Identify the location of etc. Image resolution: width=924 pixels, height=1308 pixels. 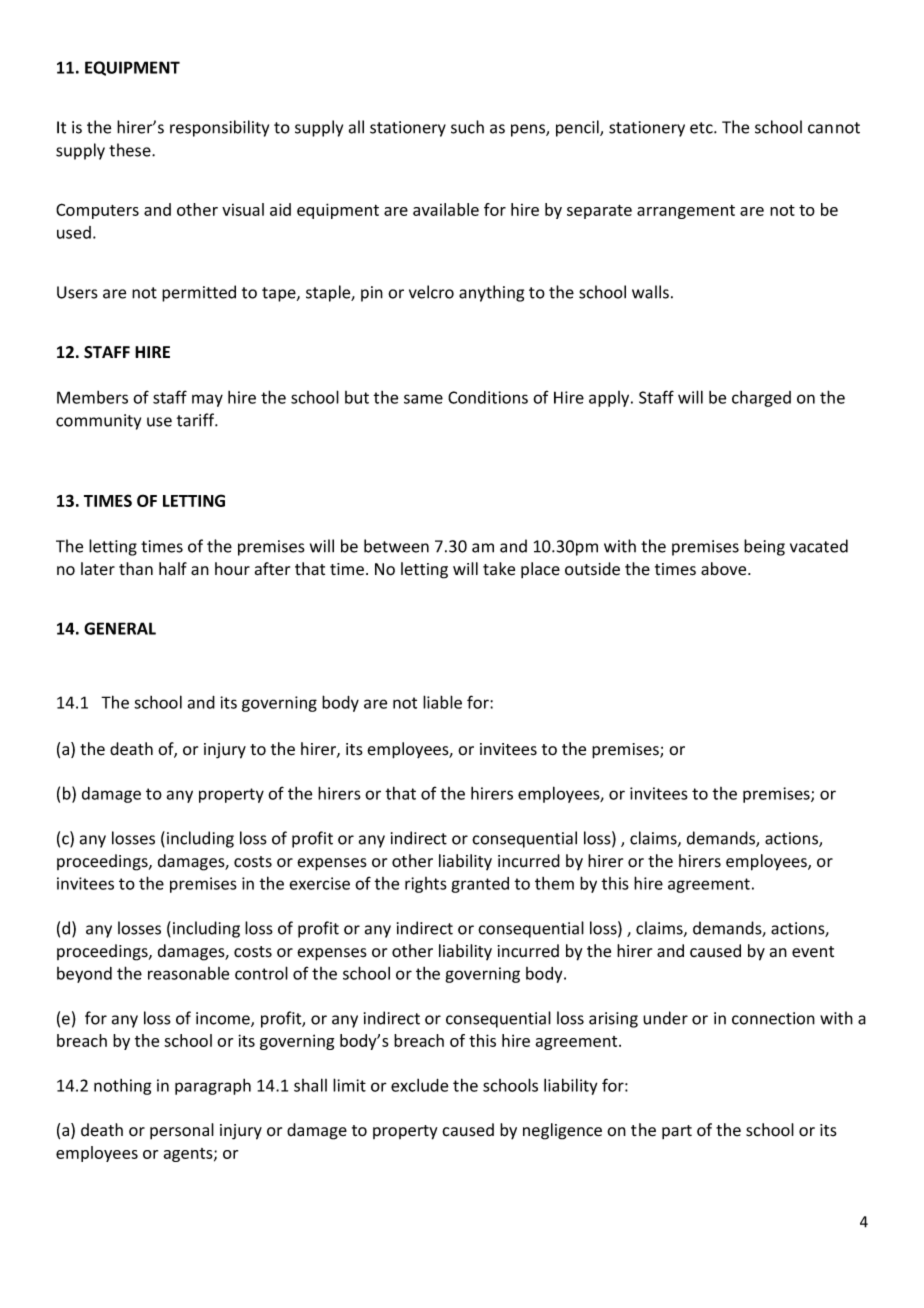
(702, 128).
